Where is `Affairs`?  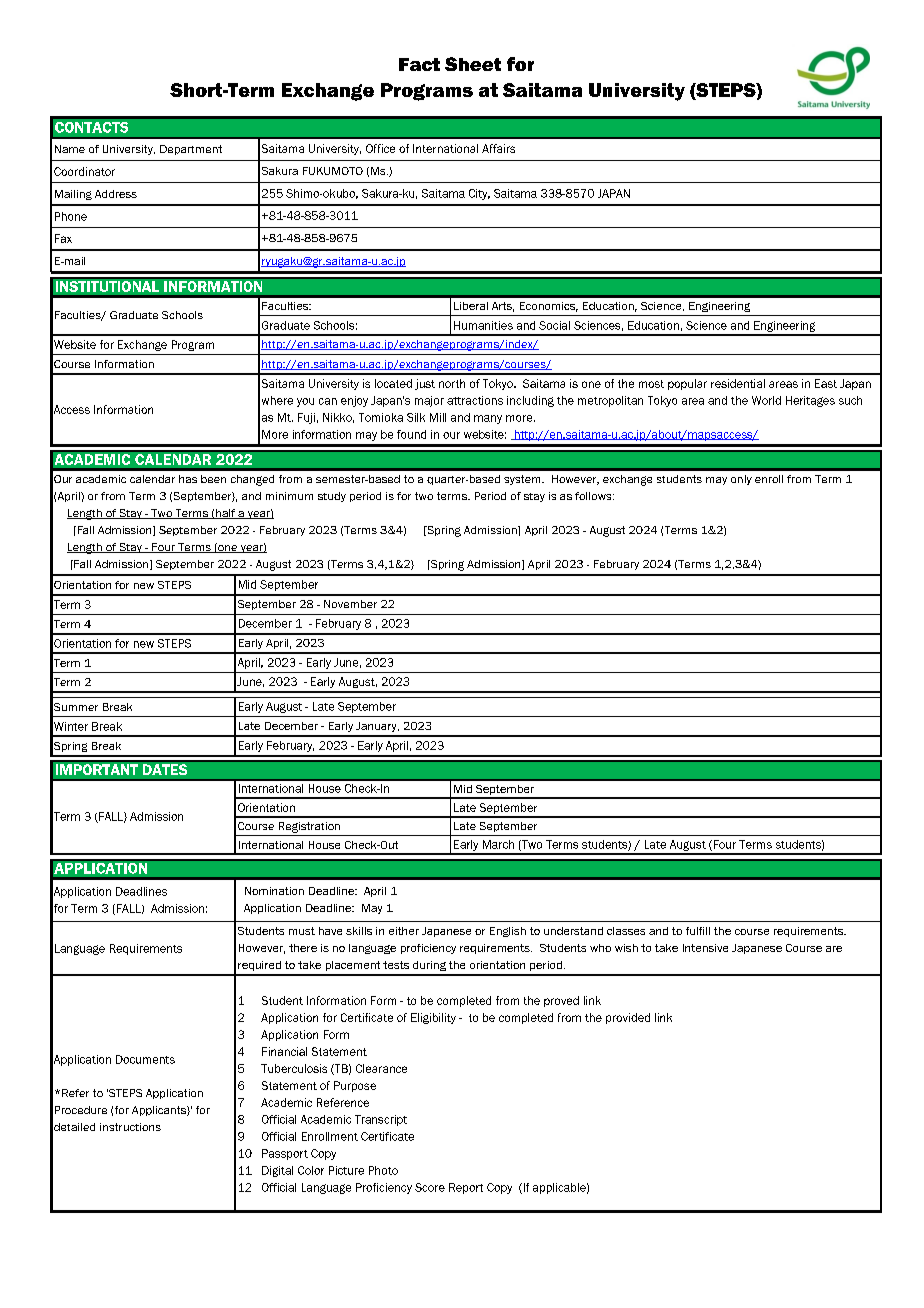
Affairs is located at coordinates (498, 148).
